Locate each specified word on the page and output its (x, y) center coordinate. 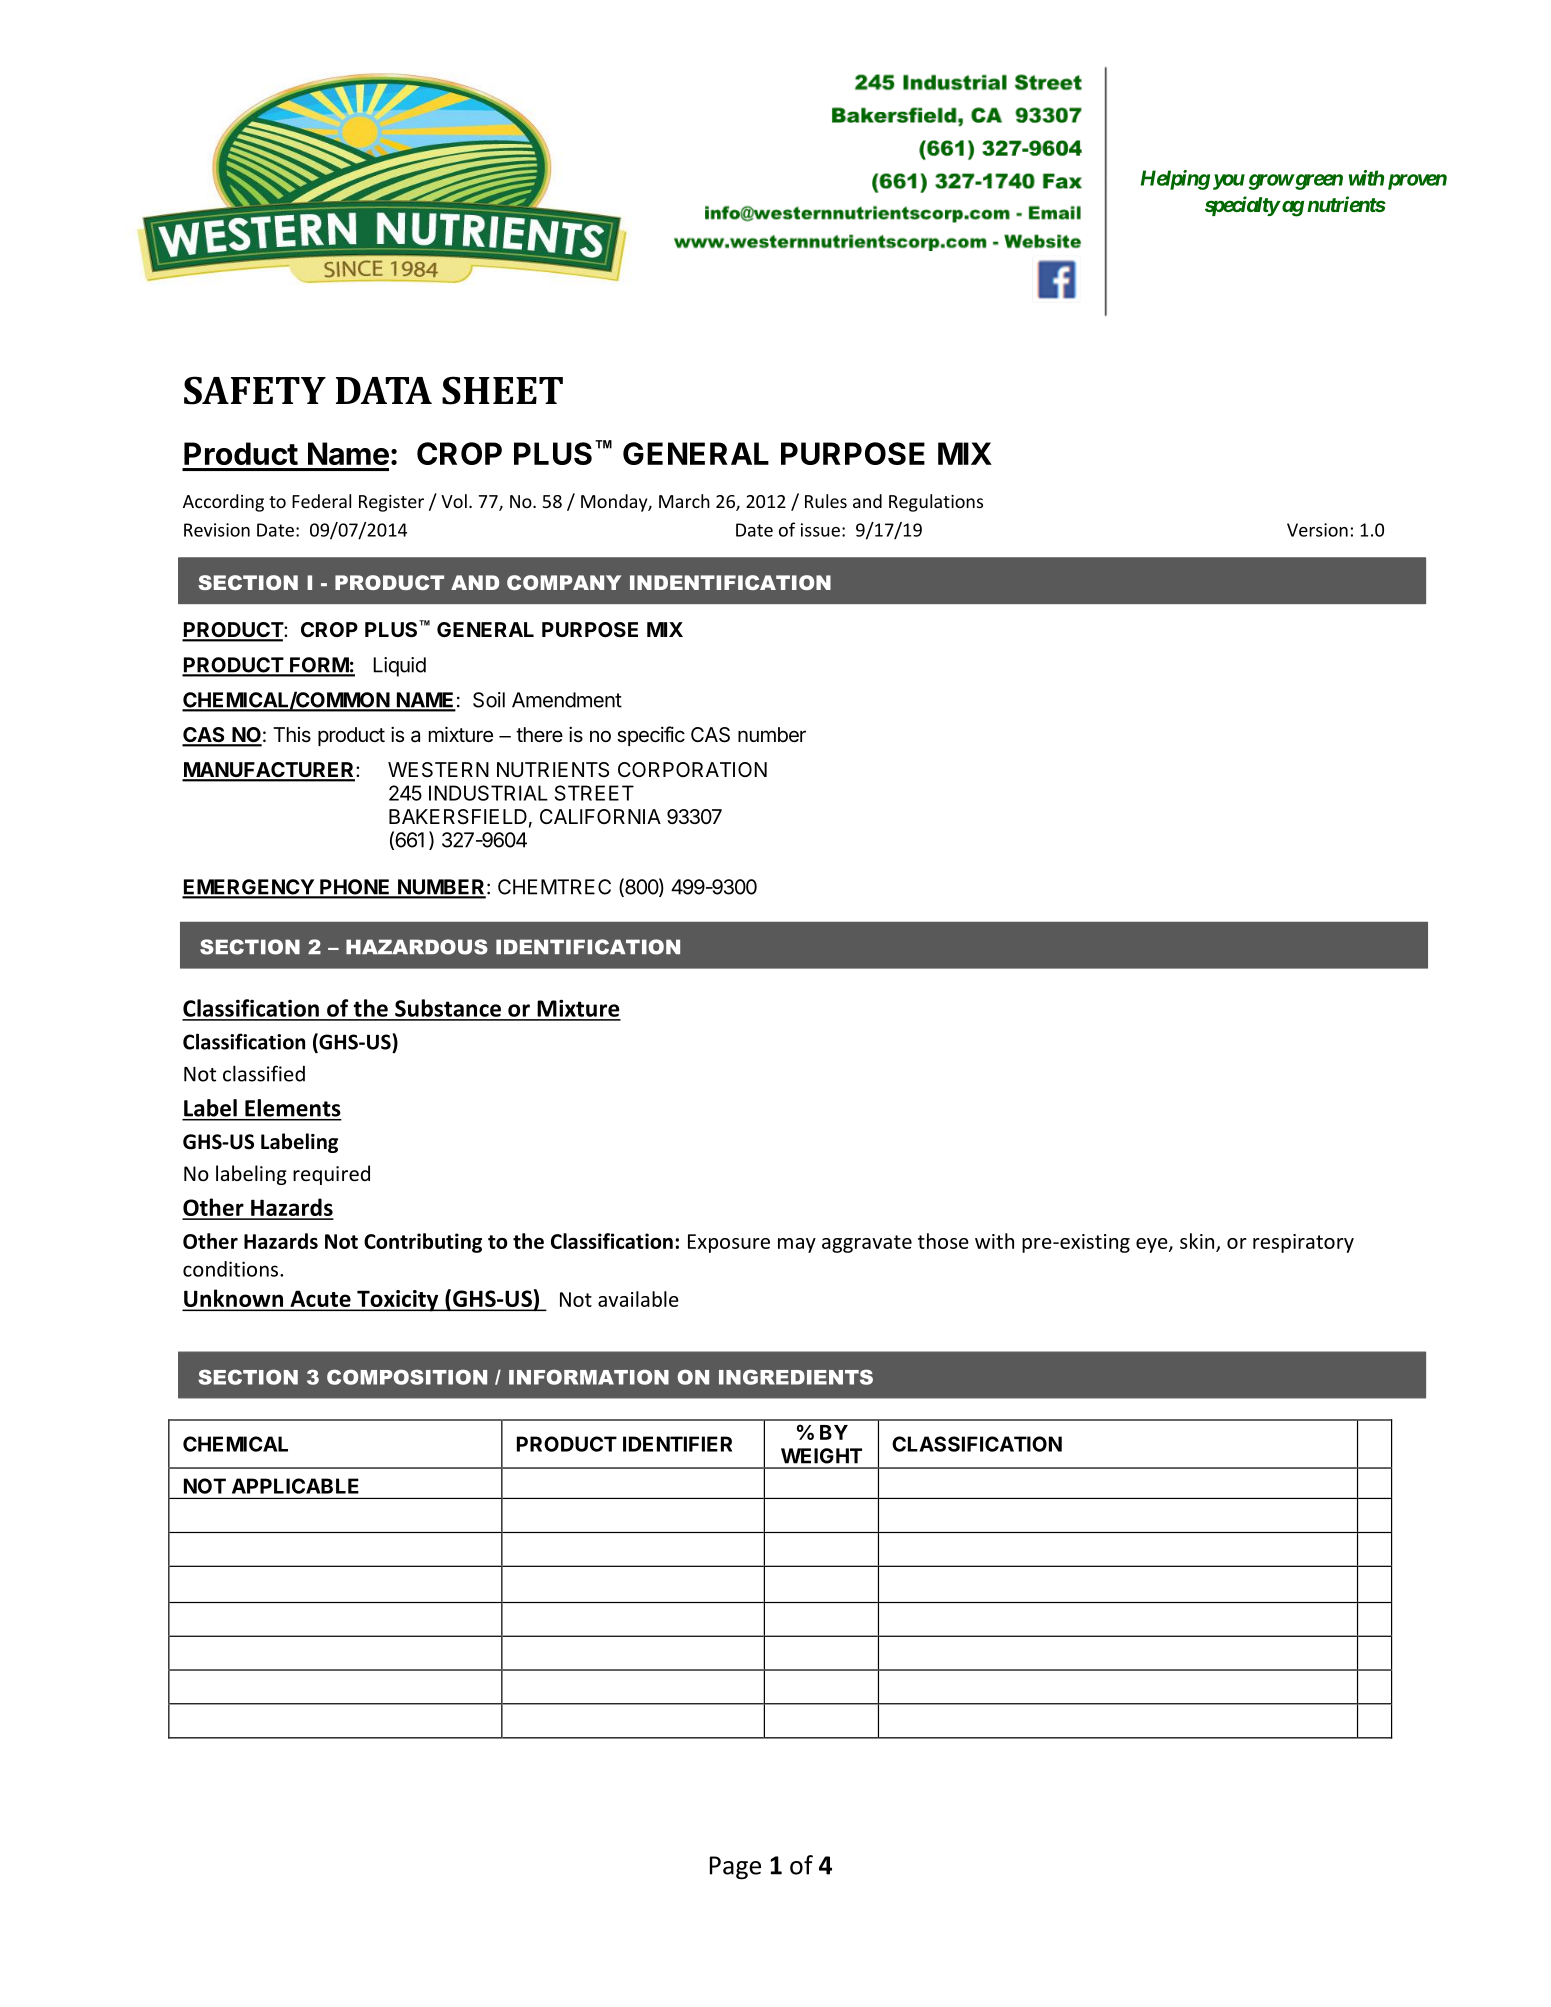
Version (1317, 530)
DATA (384, 390)
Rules (826, 501)
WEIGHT (821, 1456)
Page (735, 1868)
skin (1197, 1241)
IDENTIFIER (677, 1444)
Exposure (729, 1243)
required (331, 1175)
